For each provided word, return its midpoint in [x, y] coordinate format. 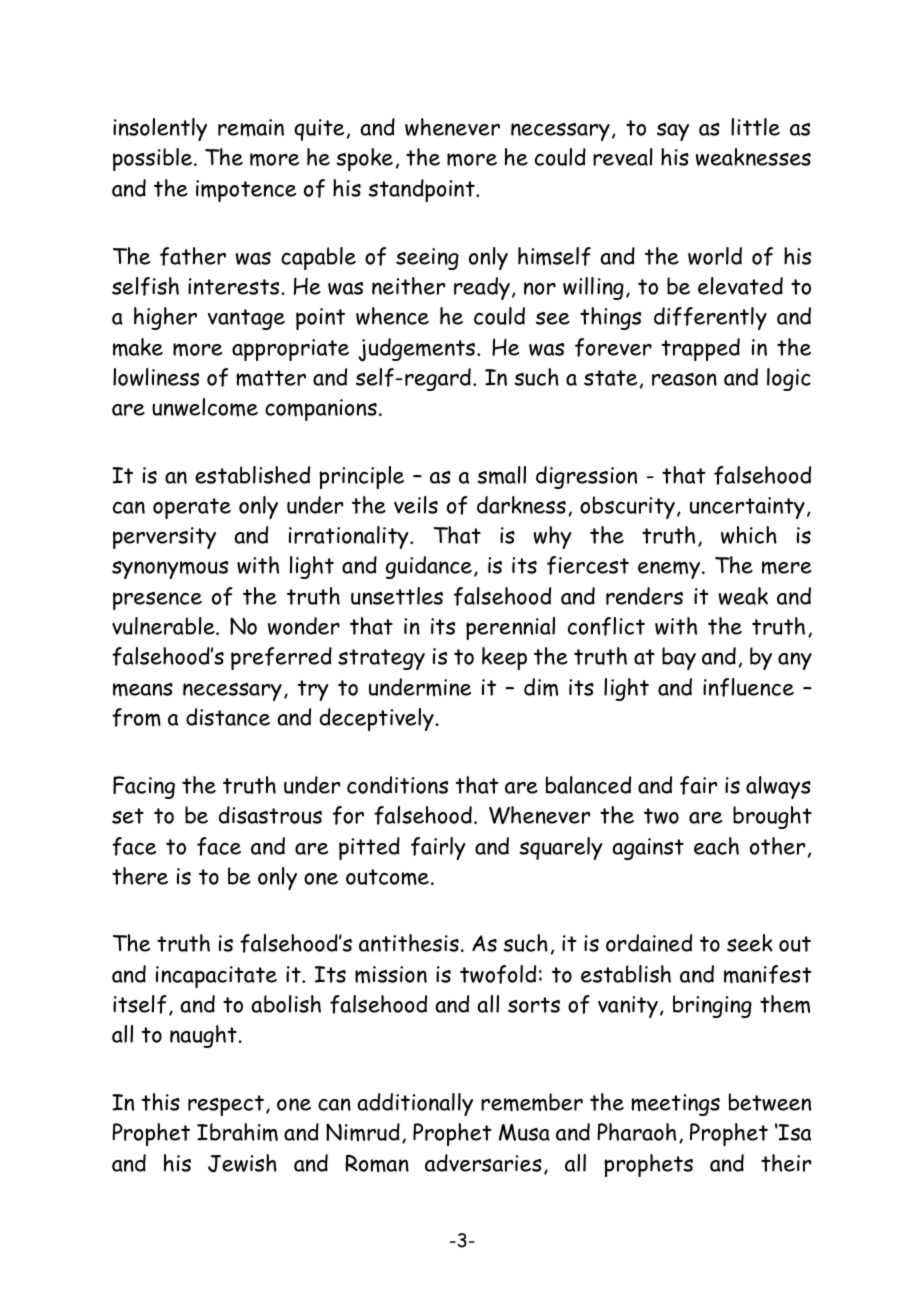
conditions [397, 785]
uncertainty [747, 508]
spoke [364, 159]
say [673, 132]
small [501, 475]
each [716, 846]
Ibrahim [237, 1132]
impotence [246, 191]
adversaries [483, 1163]
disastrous [270, 815]
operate [192, 508]
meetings [675, 1105]
